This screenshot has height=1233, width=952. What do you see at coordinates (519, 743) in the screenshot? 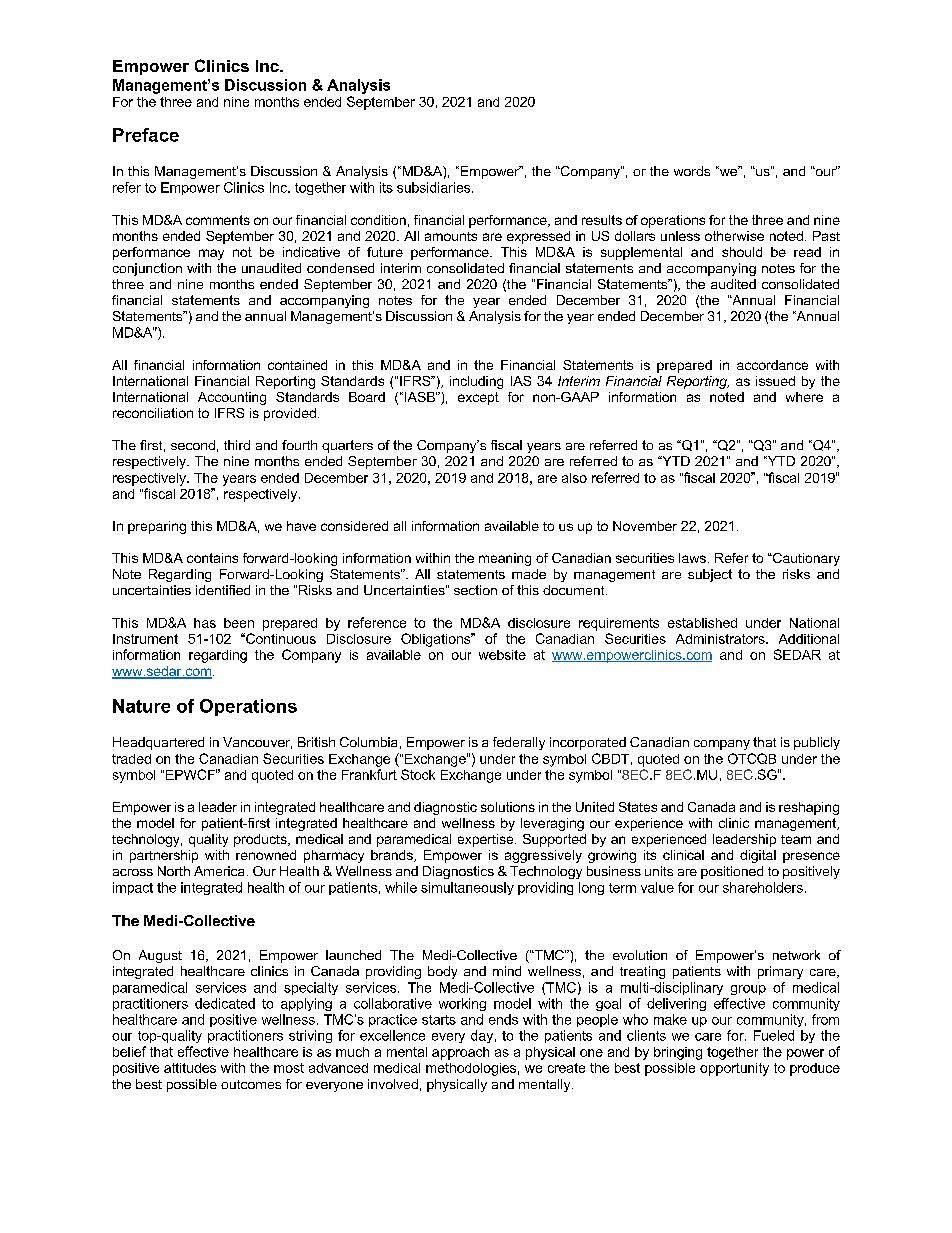
I see `federally` at bounding box center [519, 743].
